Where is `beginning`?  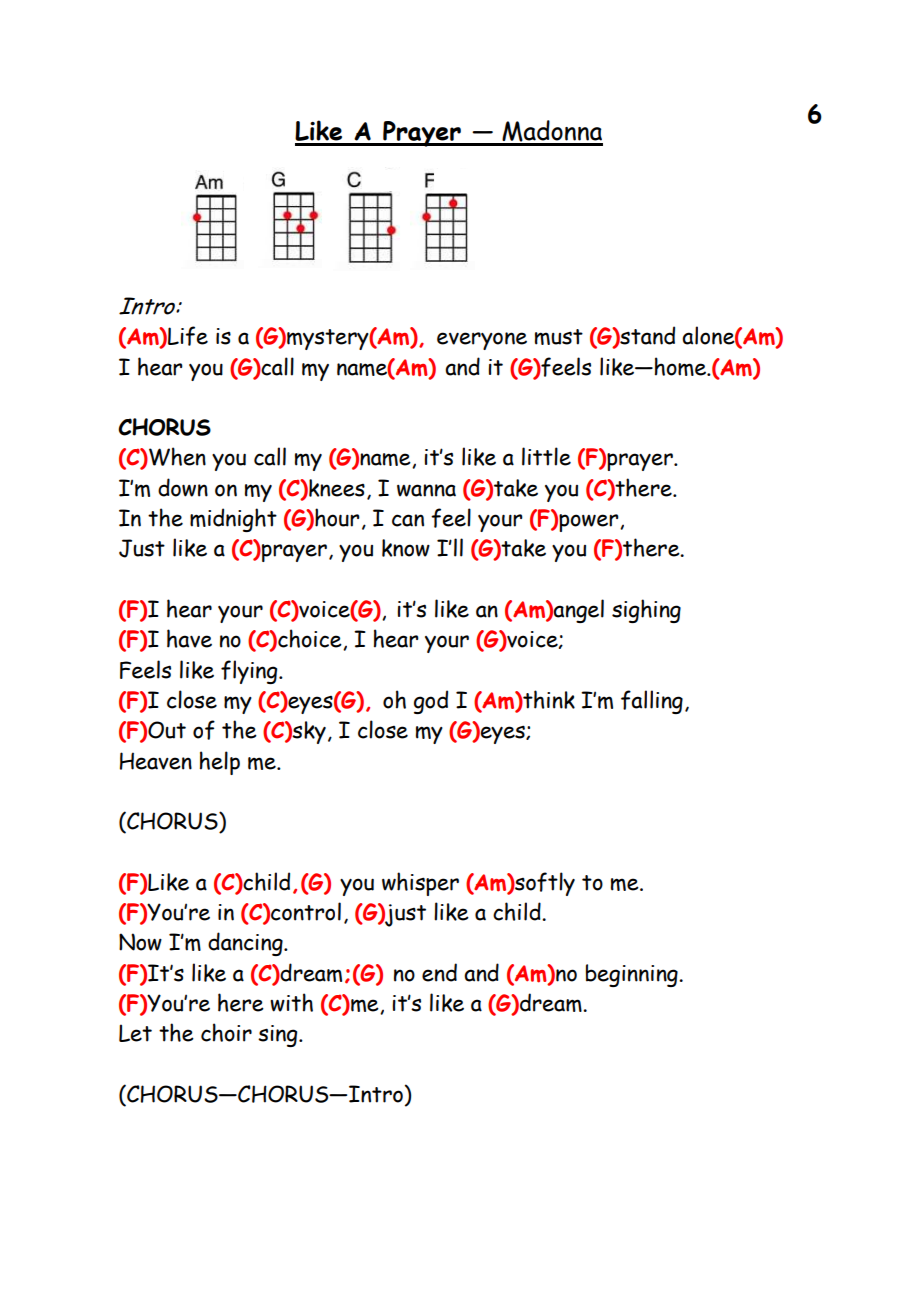 beginning is located at coordinates (633, 975).
